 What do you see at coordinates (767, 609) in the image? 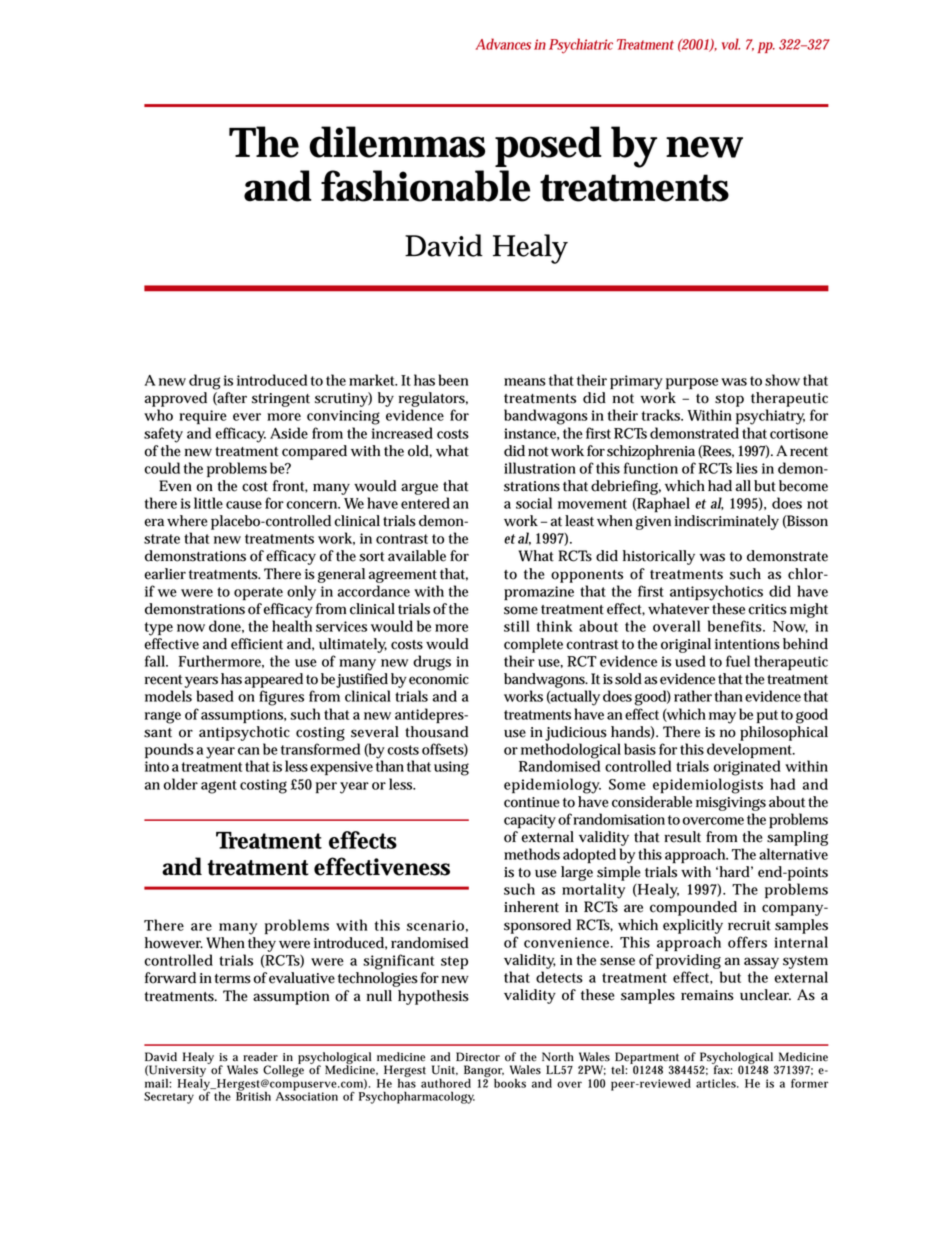
I see `critics` at bounding box center [767, 609].
